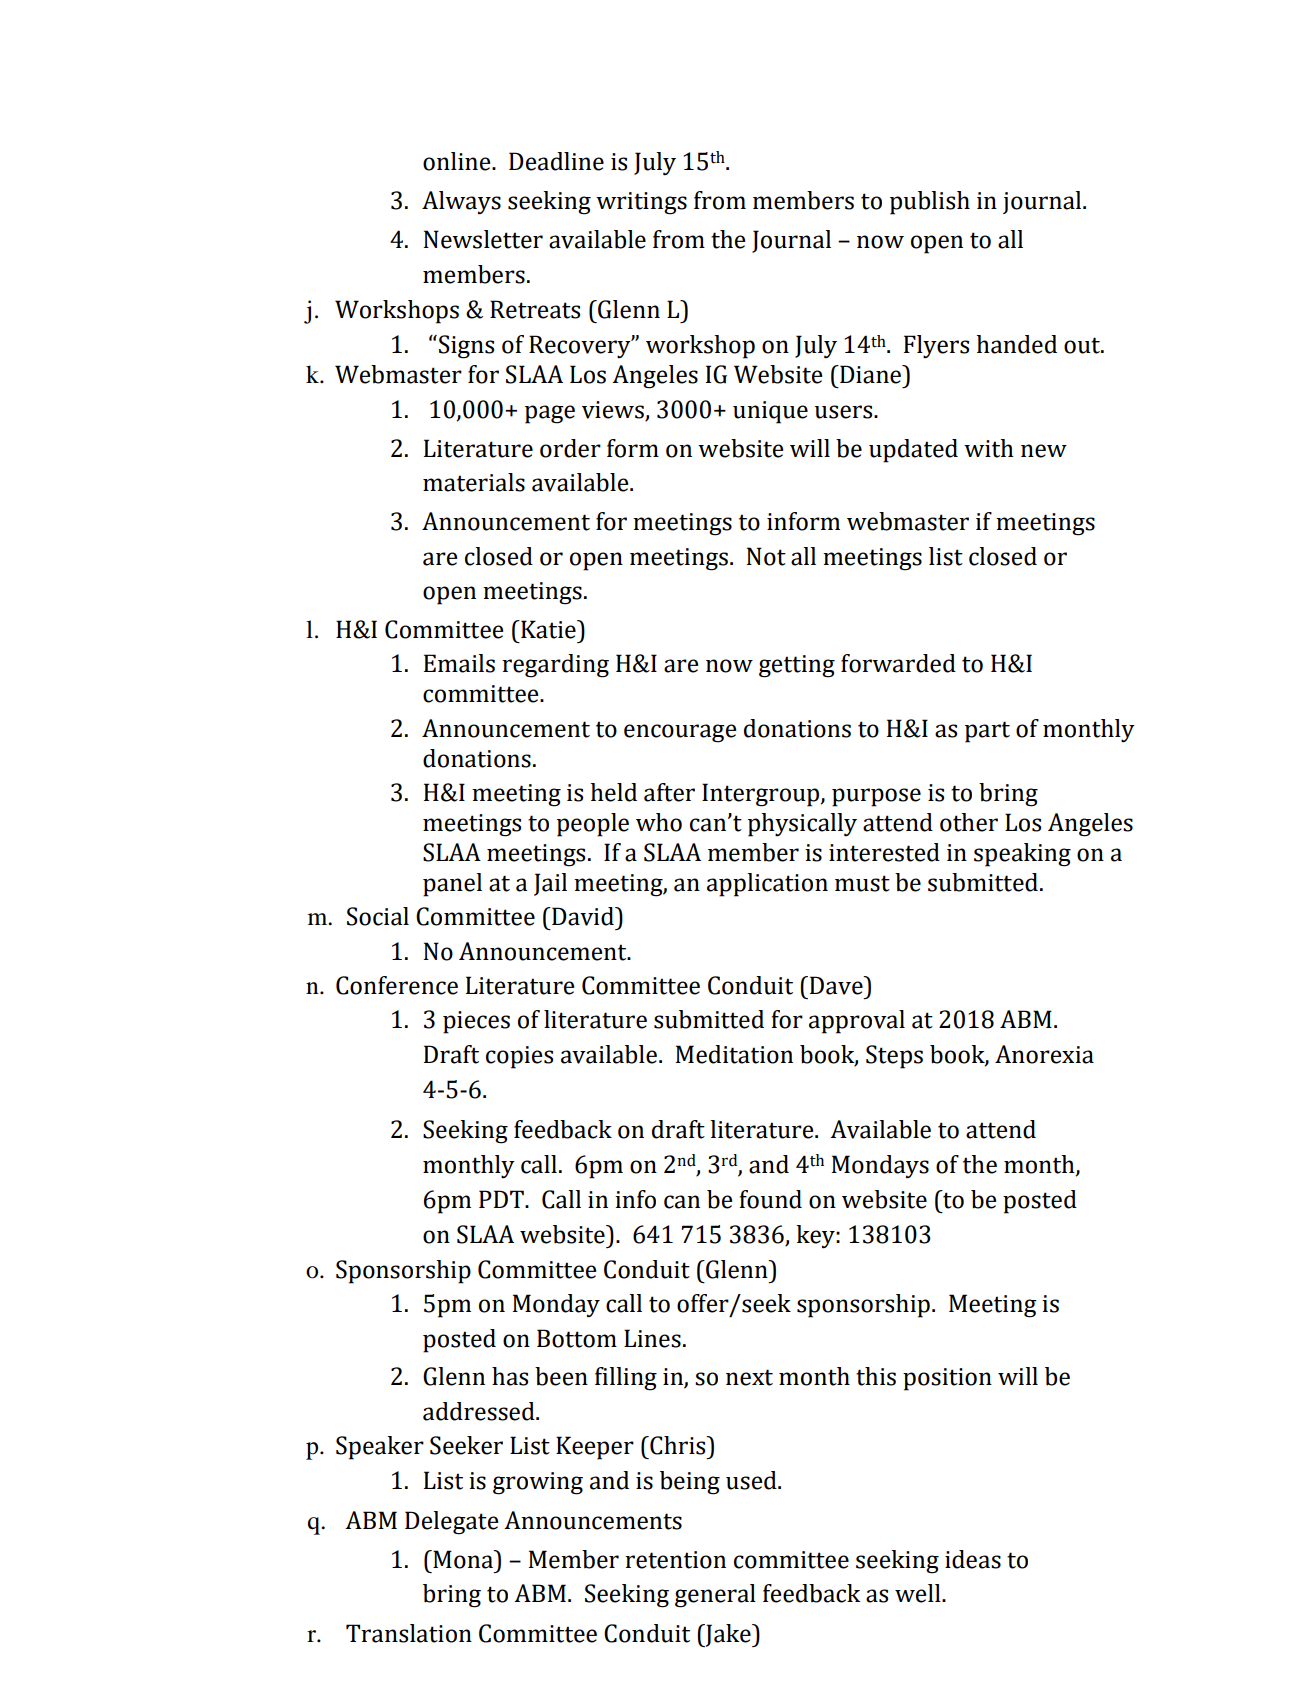 The image size is (1306, 1690). I want to click on Not, so click(766, 556).
